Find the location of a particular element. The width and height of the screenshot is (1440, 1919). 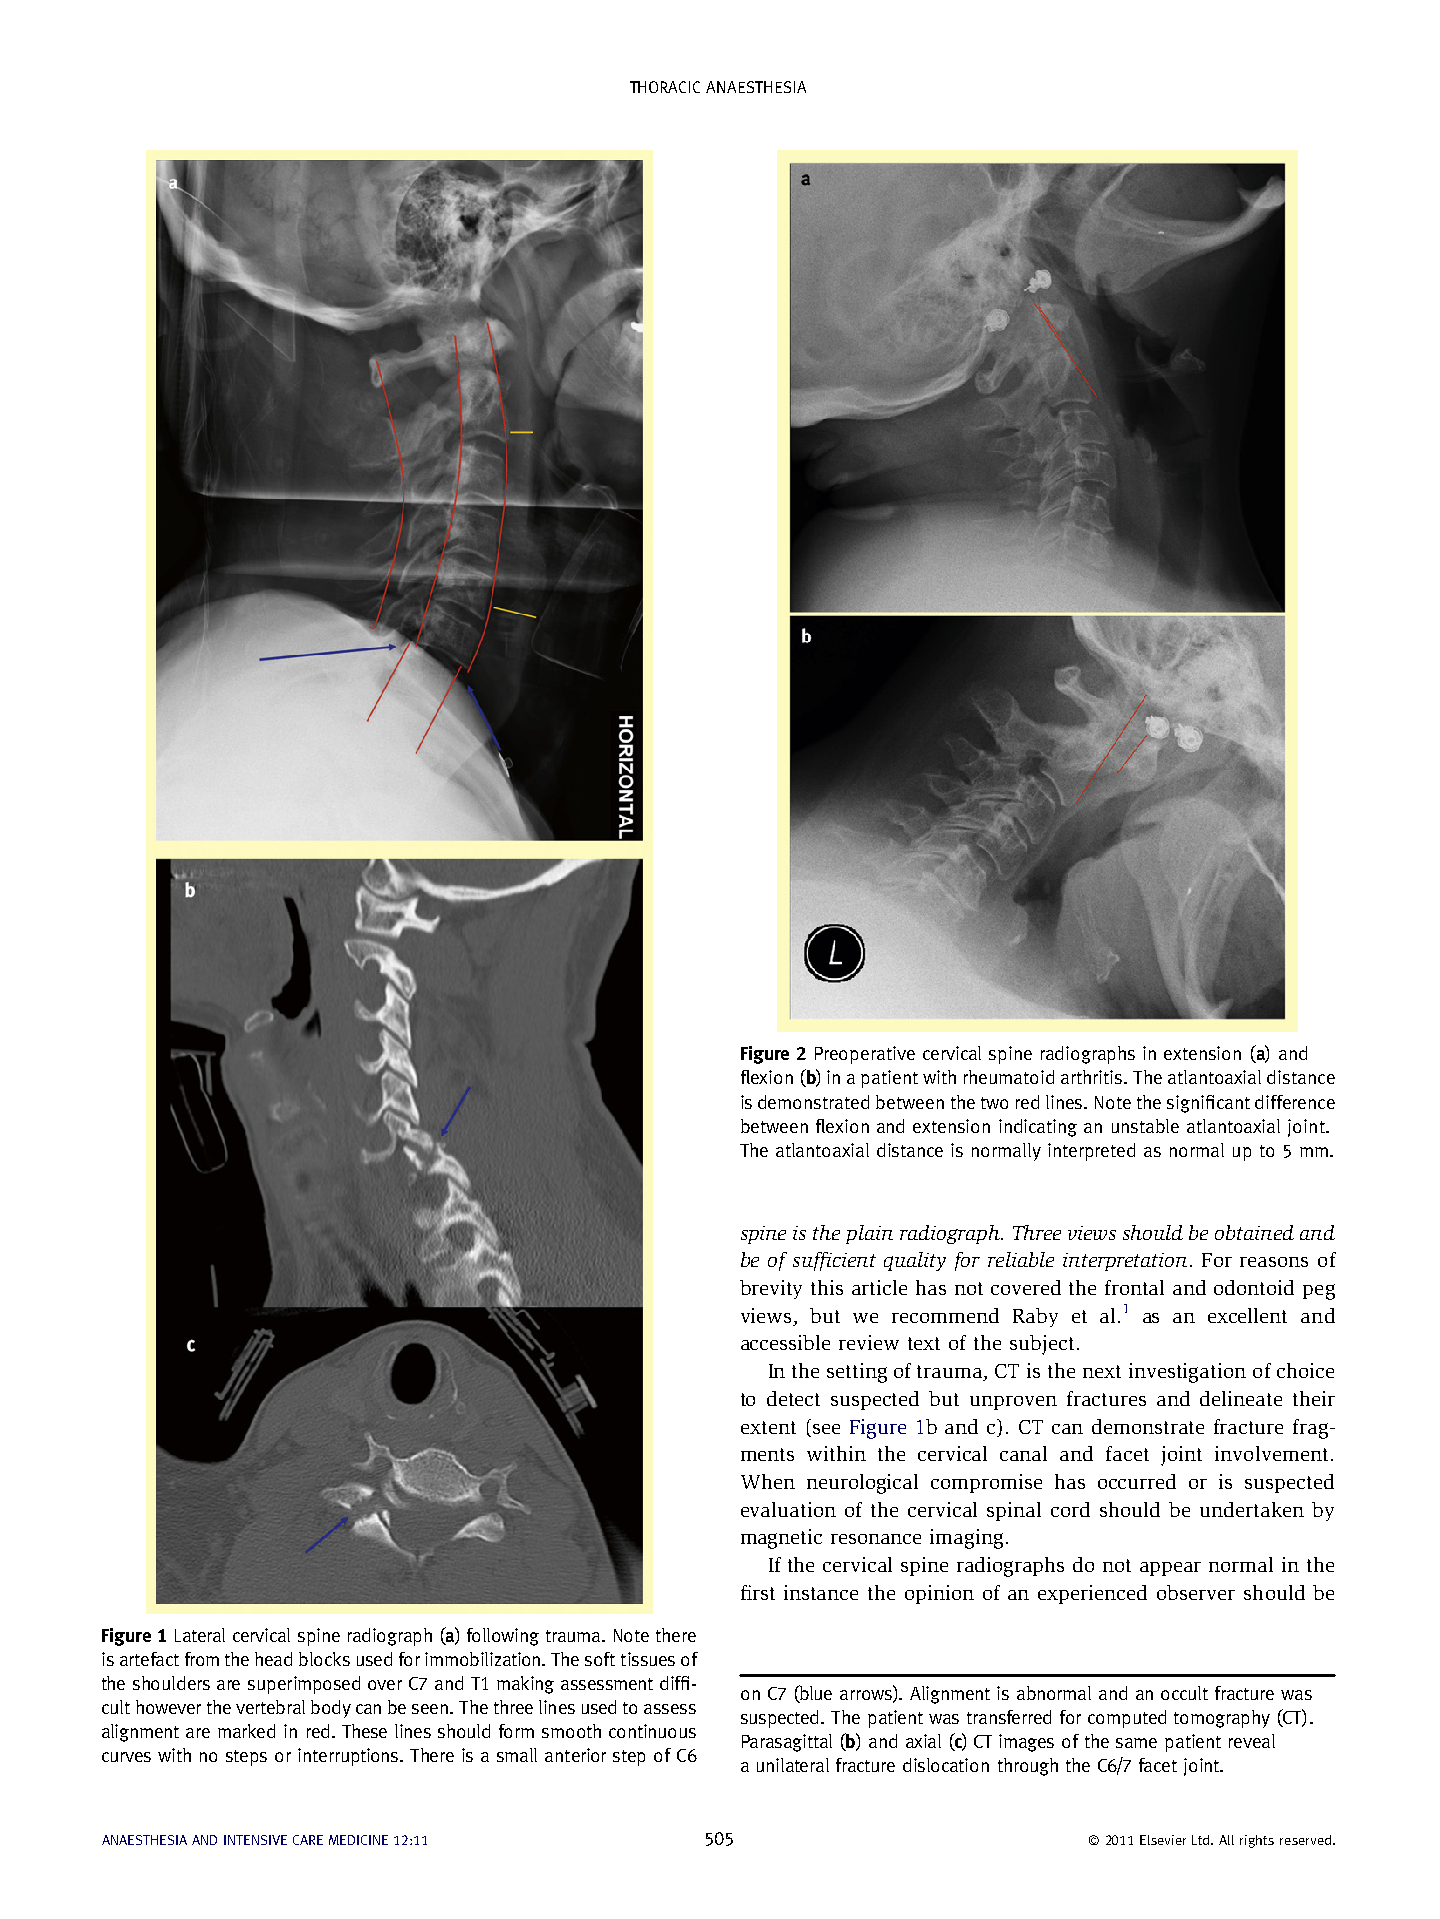

Parasagittal is located at coordinates (787, 1743).
